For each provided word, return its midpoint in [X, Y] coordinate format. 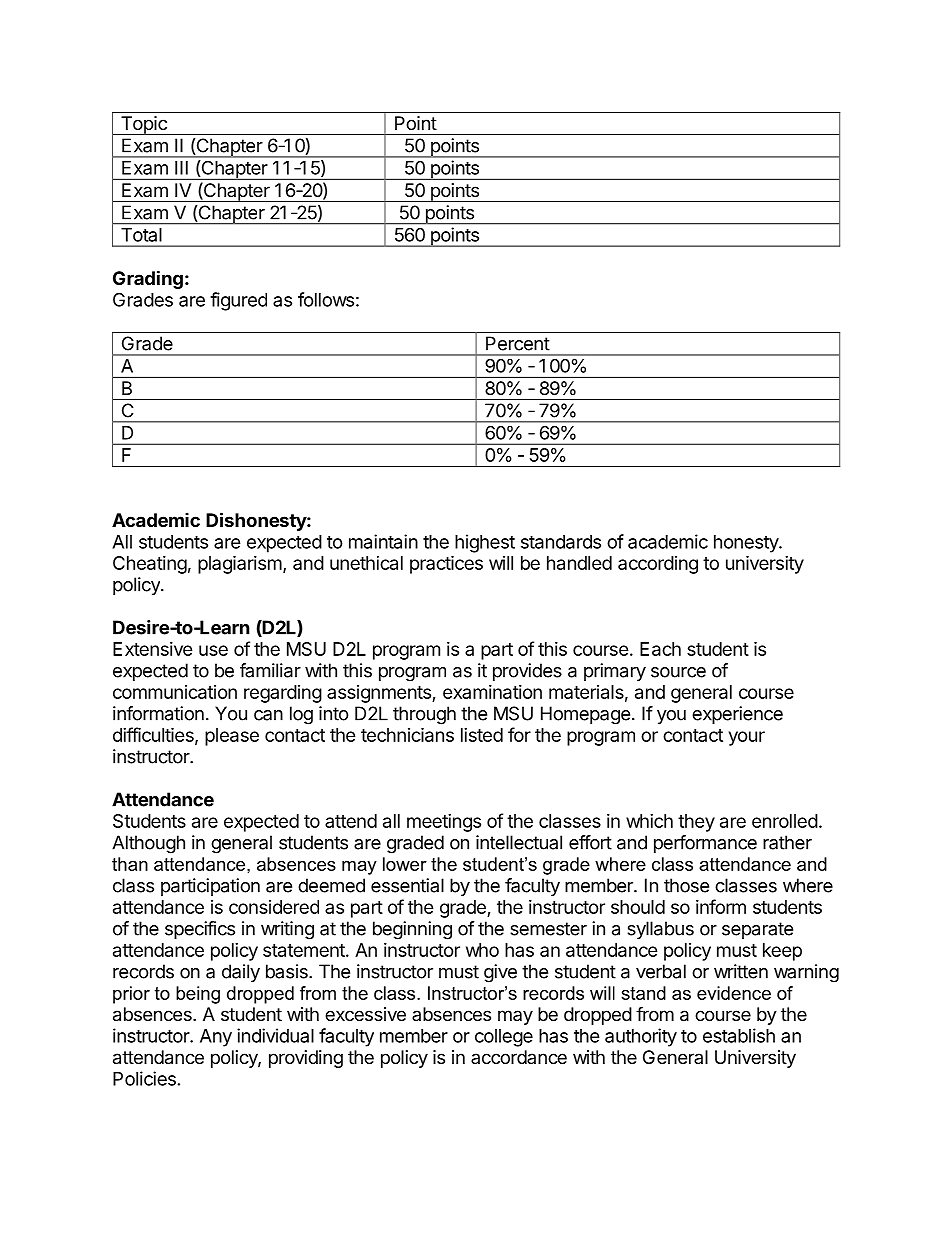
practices [446, 564]
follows [326, 299]
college [504, 1038]
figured [238, 301]
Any [216, 1038]
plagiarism [240, 564]
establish [739, 1035]
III [181, 168]
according [658, 565]
